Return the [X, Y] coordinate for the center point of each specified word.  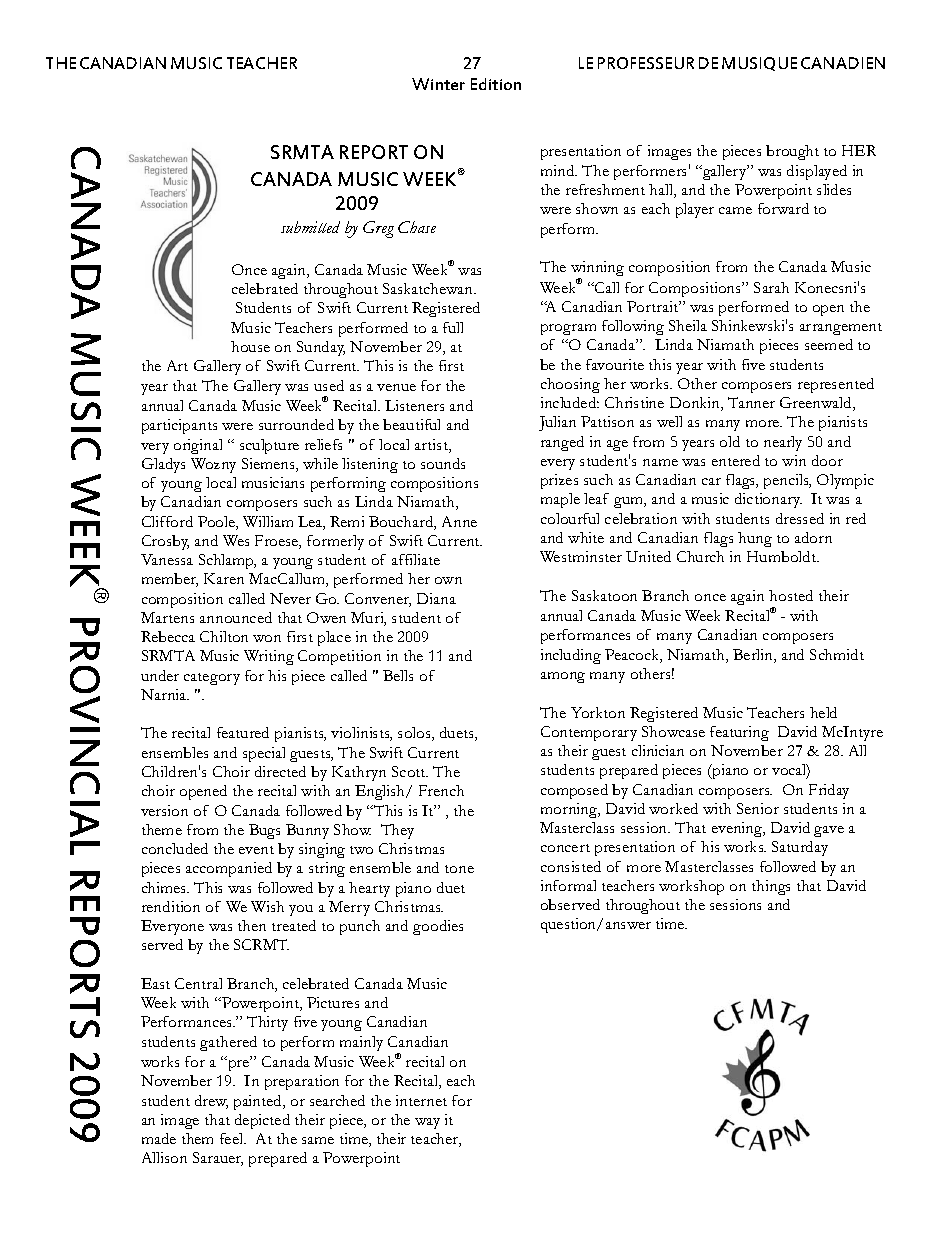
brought [792, 152]
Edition [496, 84]
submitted [310, 227]
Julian [557, 423]
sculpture [269, 446]
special [264, 754]
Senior [758, 808]
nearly [783, 443]
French [441, 790]
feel [233, 1138]
